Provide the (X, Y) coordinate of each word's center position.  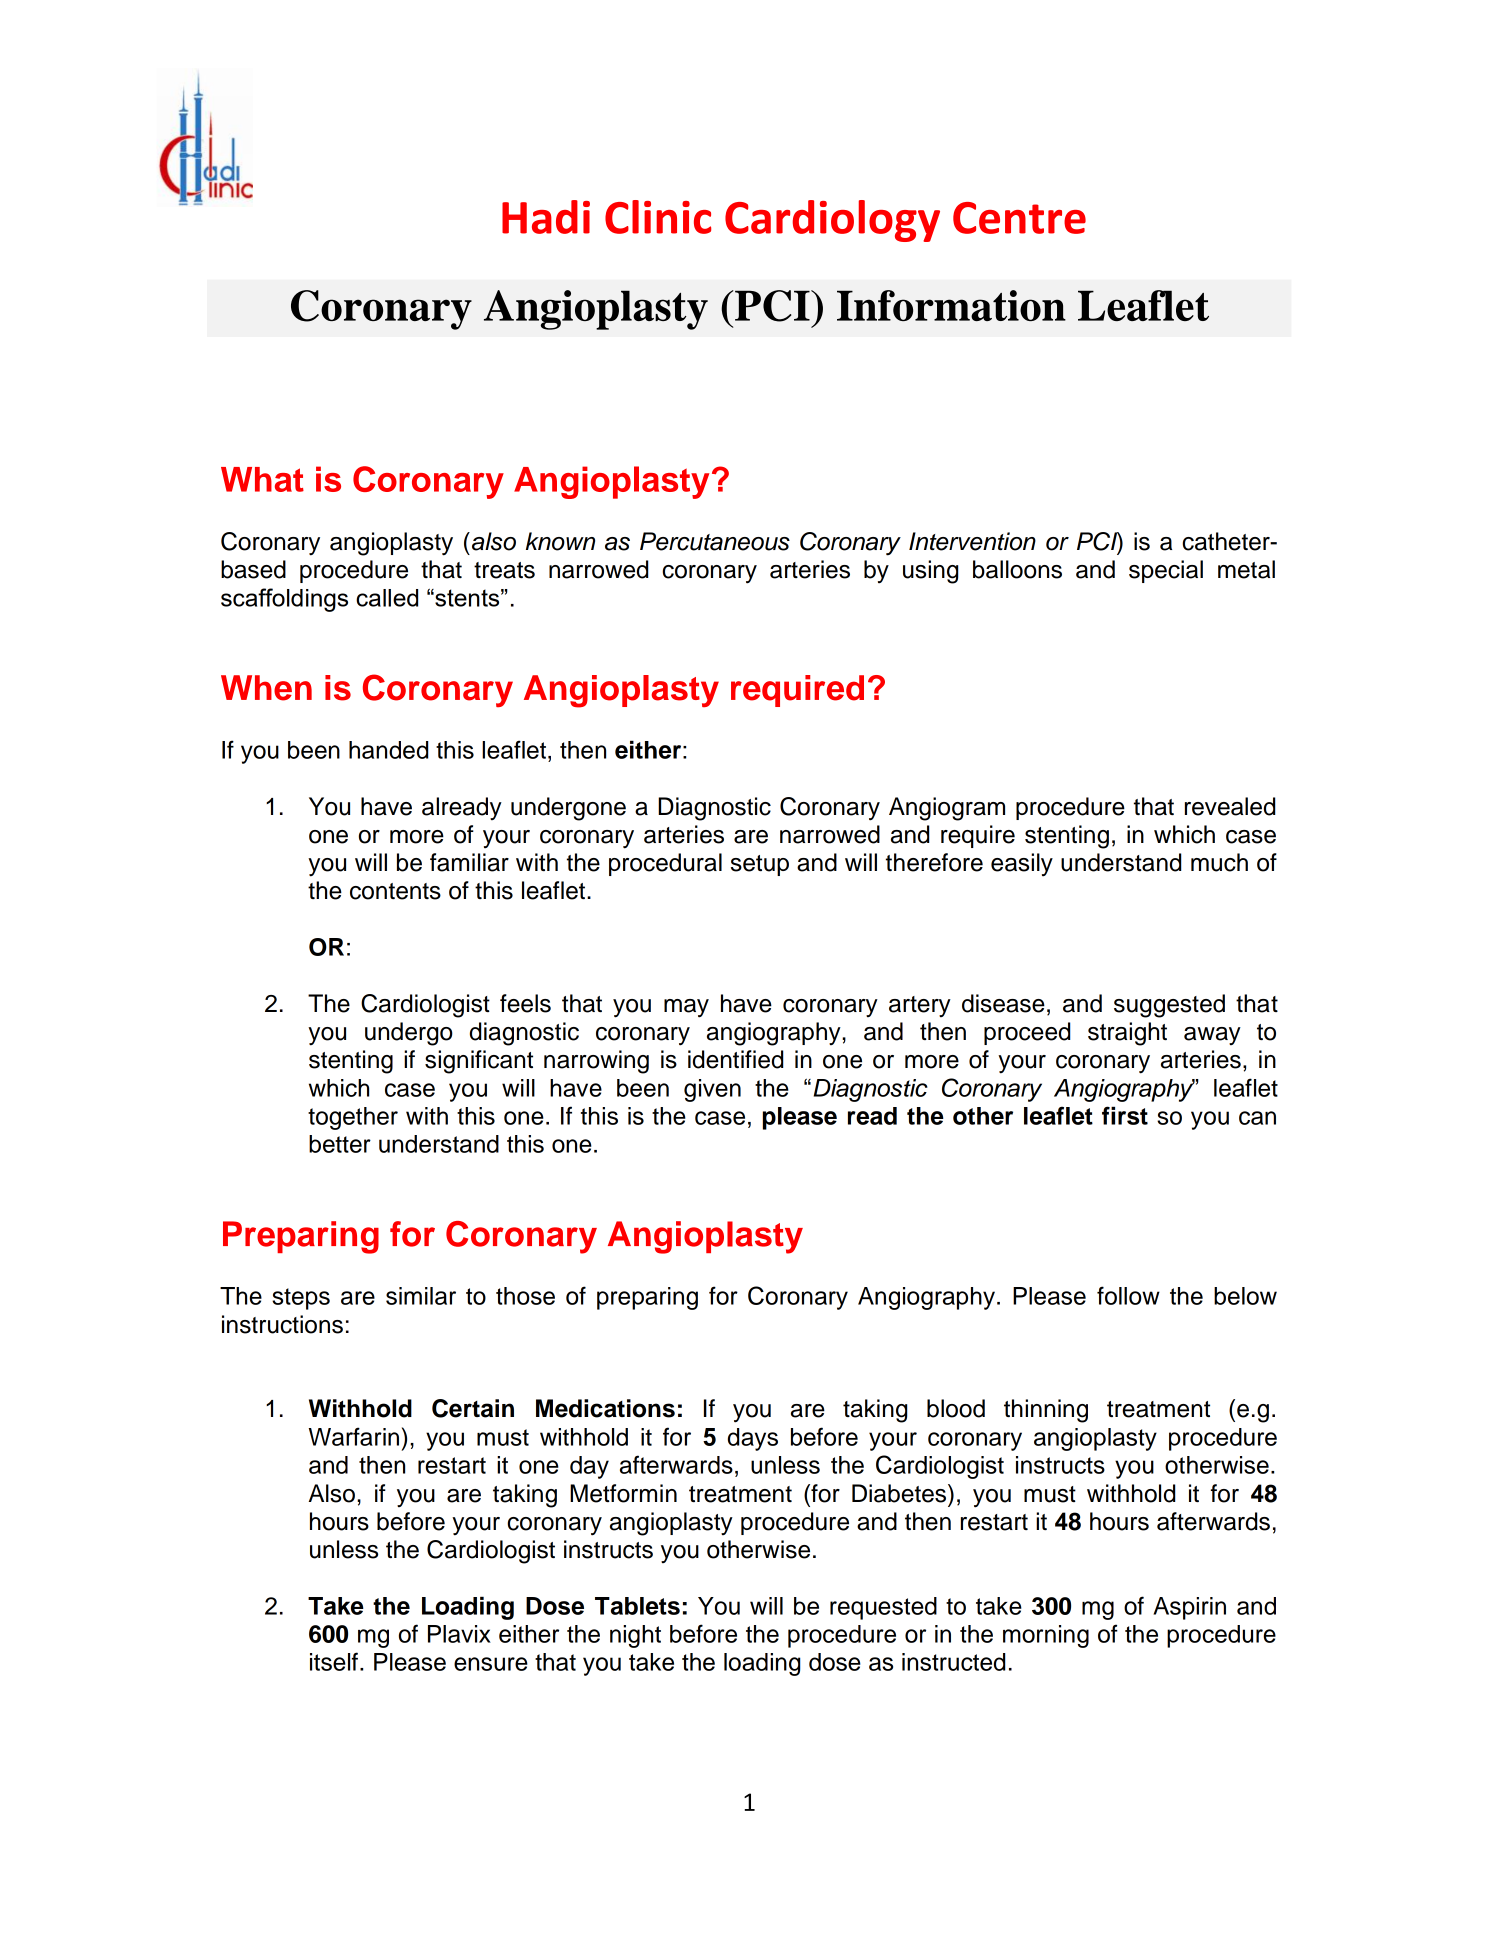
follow (1128, 1295)
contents (395, 891)
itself (334, 1661)
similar (421, 1296)
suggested (1169, 1006)
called (387, 598)
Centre (1019, 218)
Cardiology (832, 221)
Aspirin (1189, 1608)
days (753, 1439)
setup (760, 865)
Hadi (546, 217)
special (1166, 571)
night (635, 1636)
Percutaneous (715, 541)
